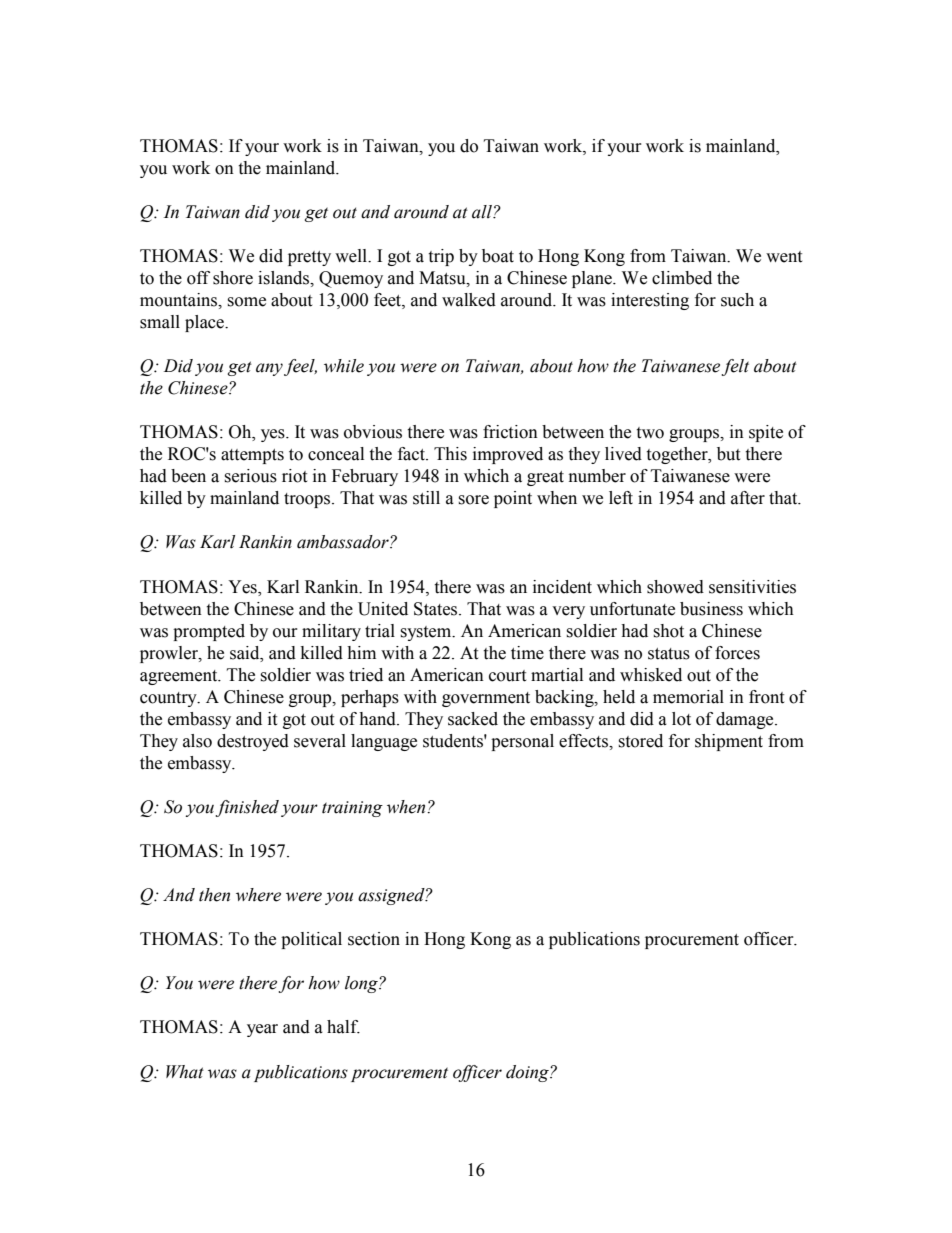 This screenshot has height=1233, width=952. I want to click on walked, so click(469, 300).
